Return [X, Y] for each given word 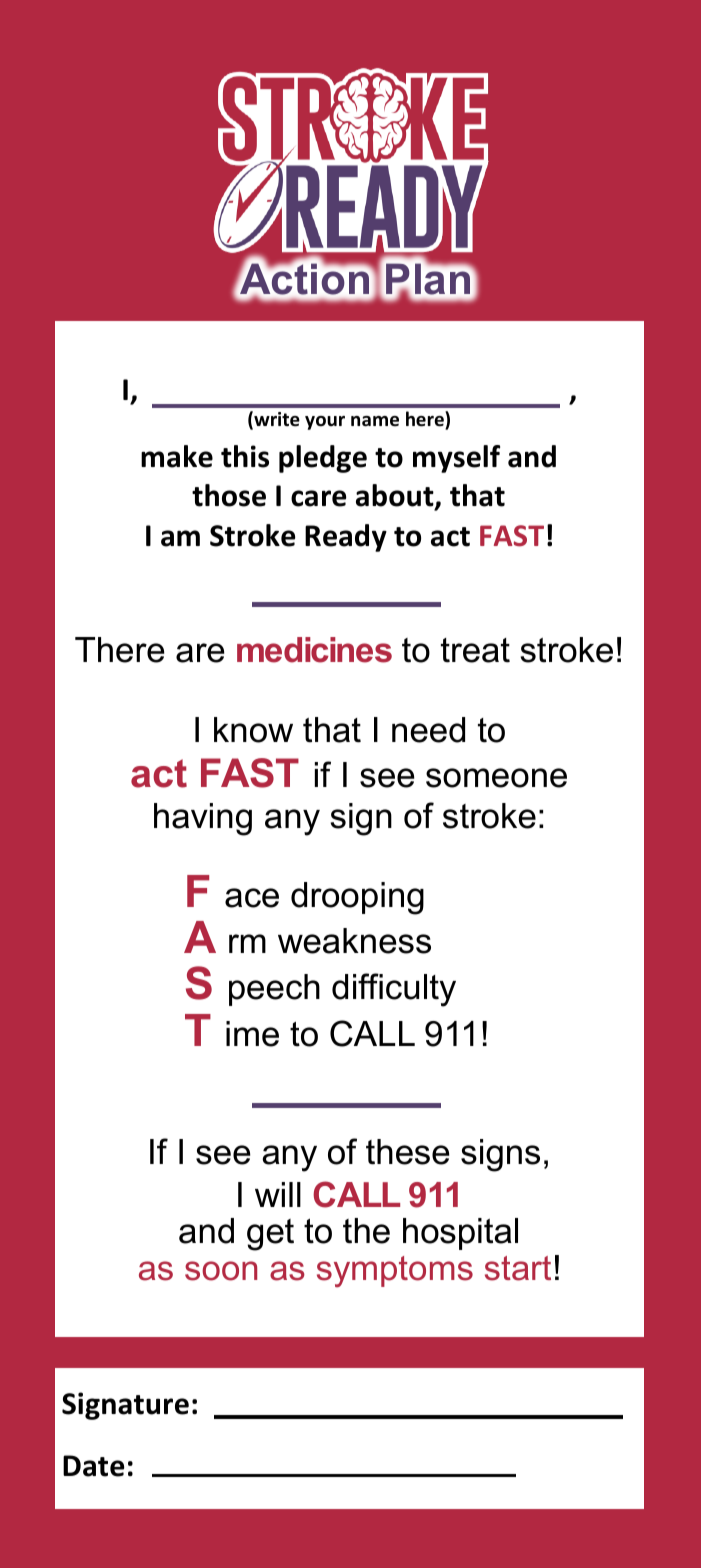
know [253, 730]
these [407, 1152]
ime [252, 1034]
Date [93, 1466]
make [177, 456]
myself [456, 459]
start [518, 1268]
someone [496, 778]
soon [221, 1271]
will [278, 1194]
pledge [323, 459]
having [203, 819]
